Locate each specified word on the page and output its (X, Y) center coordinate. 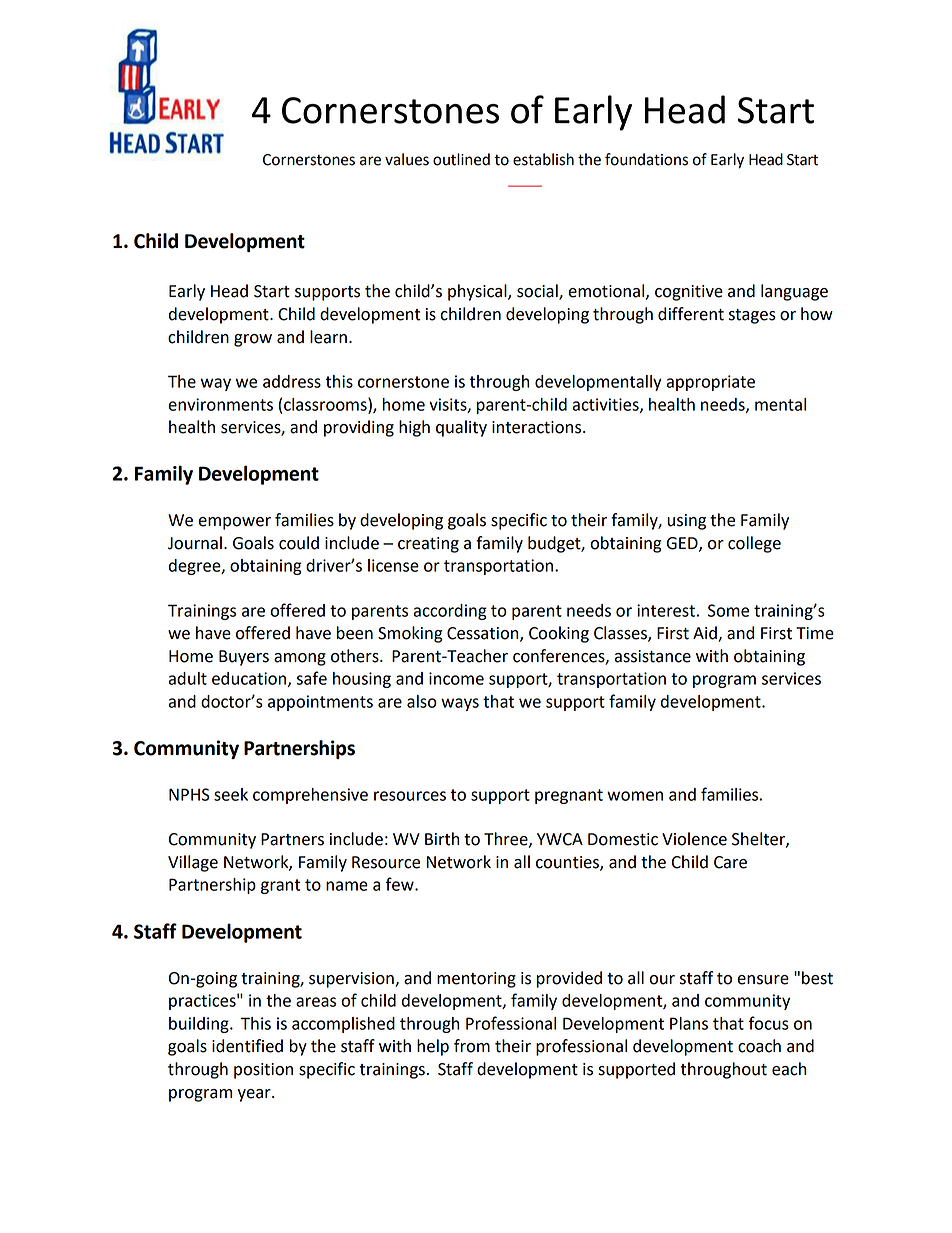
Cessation (484, 634)
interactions (538, 427)
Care (730, 862)
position (263, 1071)
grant (280, 886)
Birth (442, 839)
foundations (646, 159)
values (407, 159)
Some (728, 610)
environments (220, 404)
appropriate (711, 383)
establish (543, 159)
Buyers (244, 658)
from (472, 1046)
